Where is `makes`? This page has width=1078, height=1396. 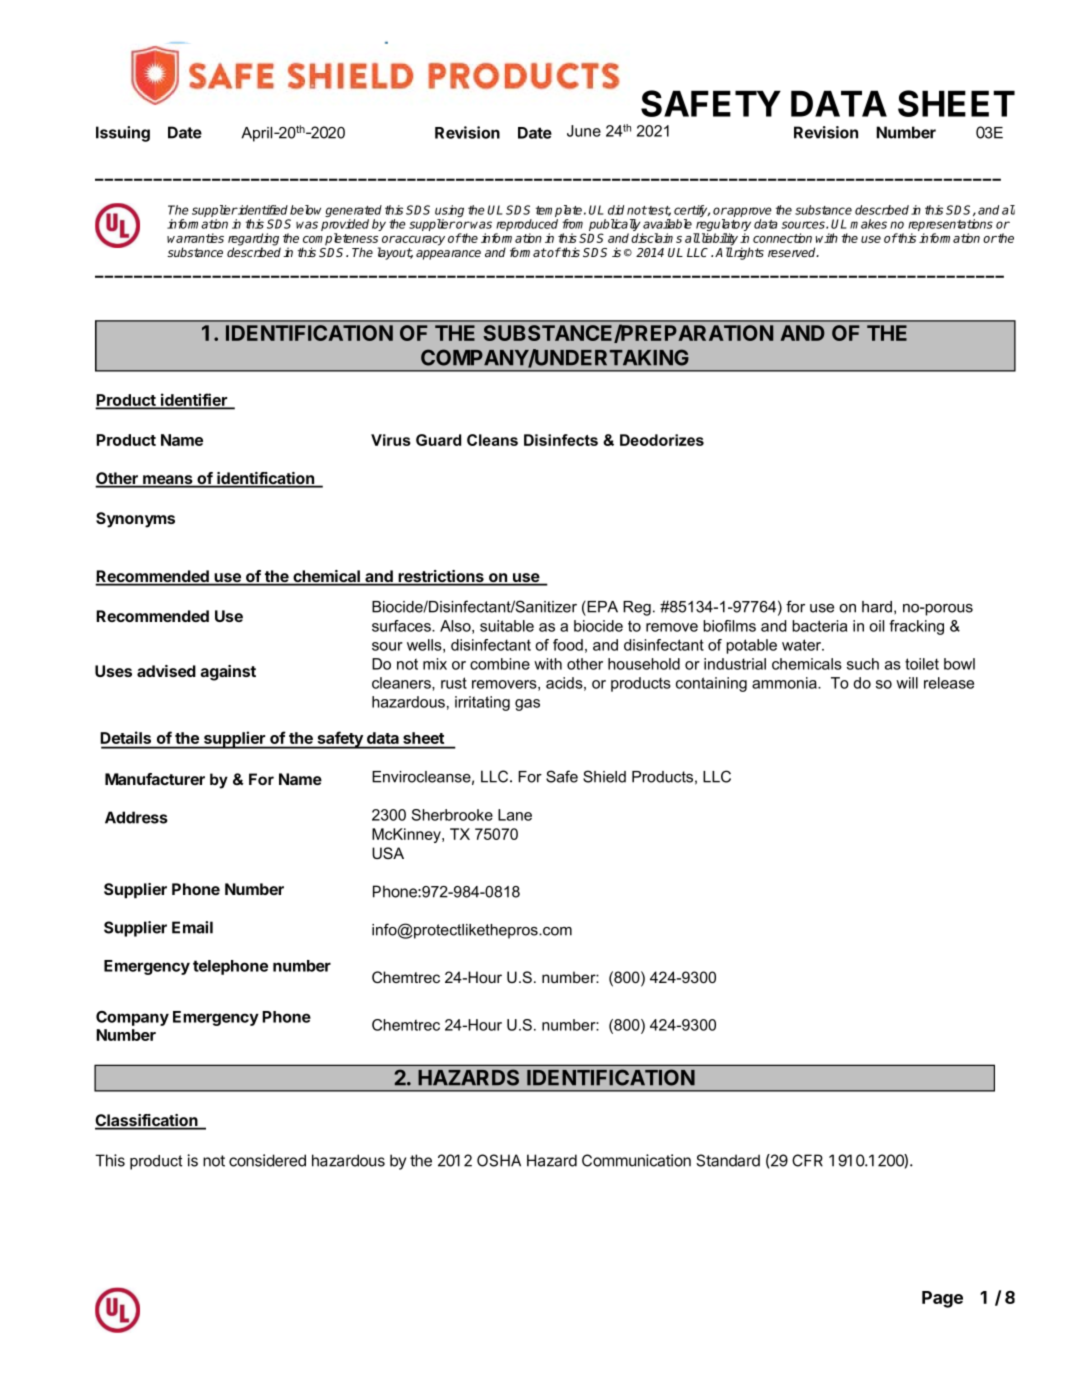 makes is located at coordinates (868, 224).
